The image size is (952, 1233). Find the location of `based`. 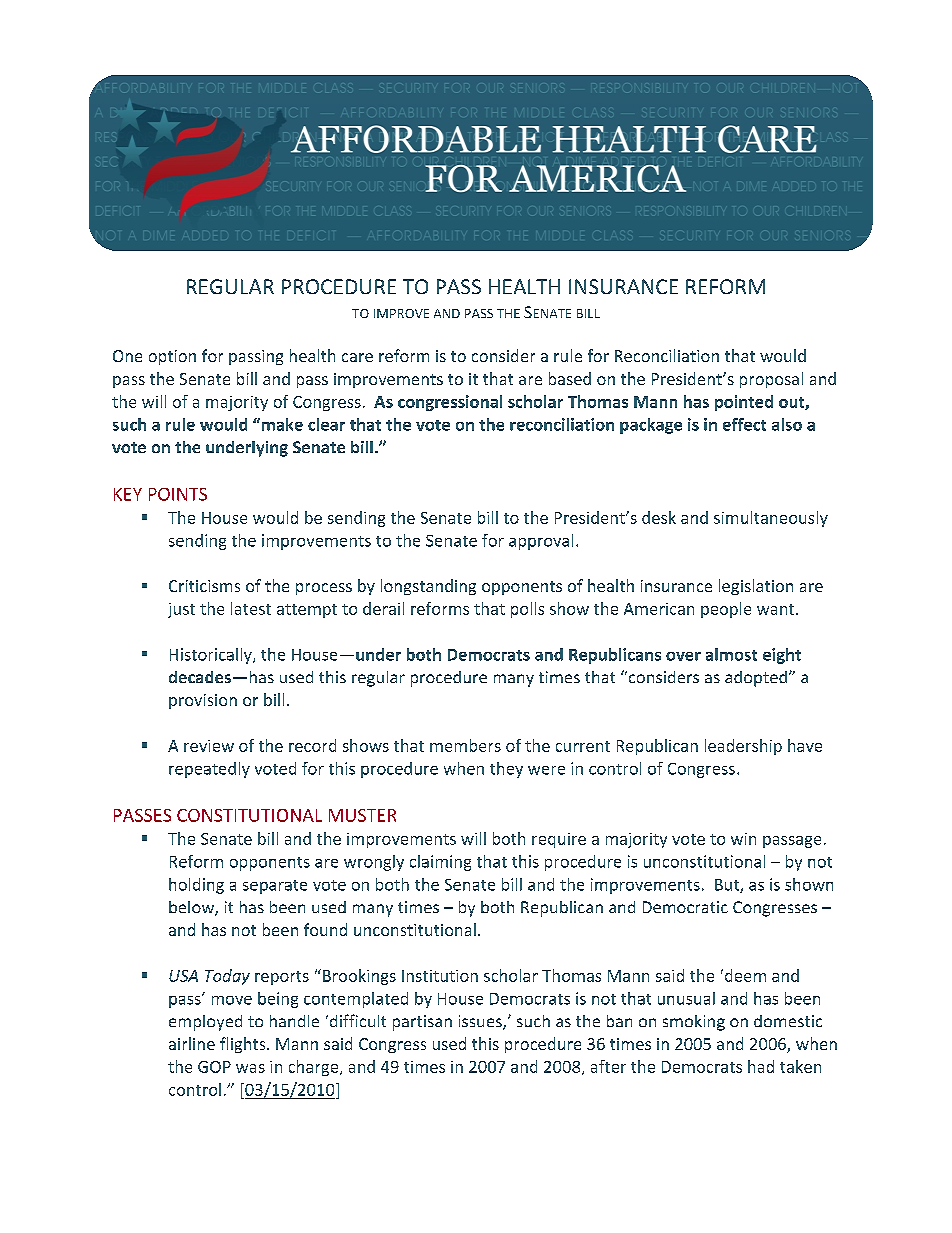

based is located at coordinates (570, 378).
